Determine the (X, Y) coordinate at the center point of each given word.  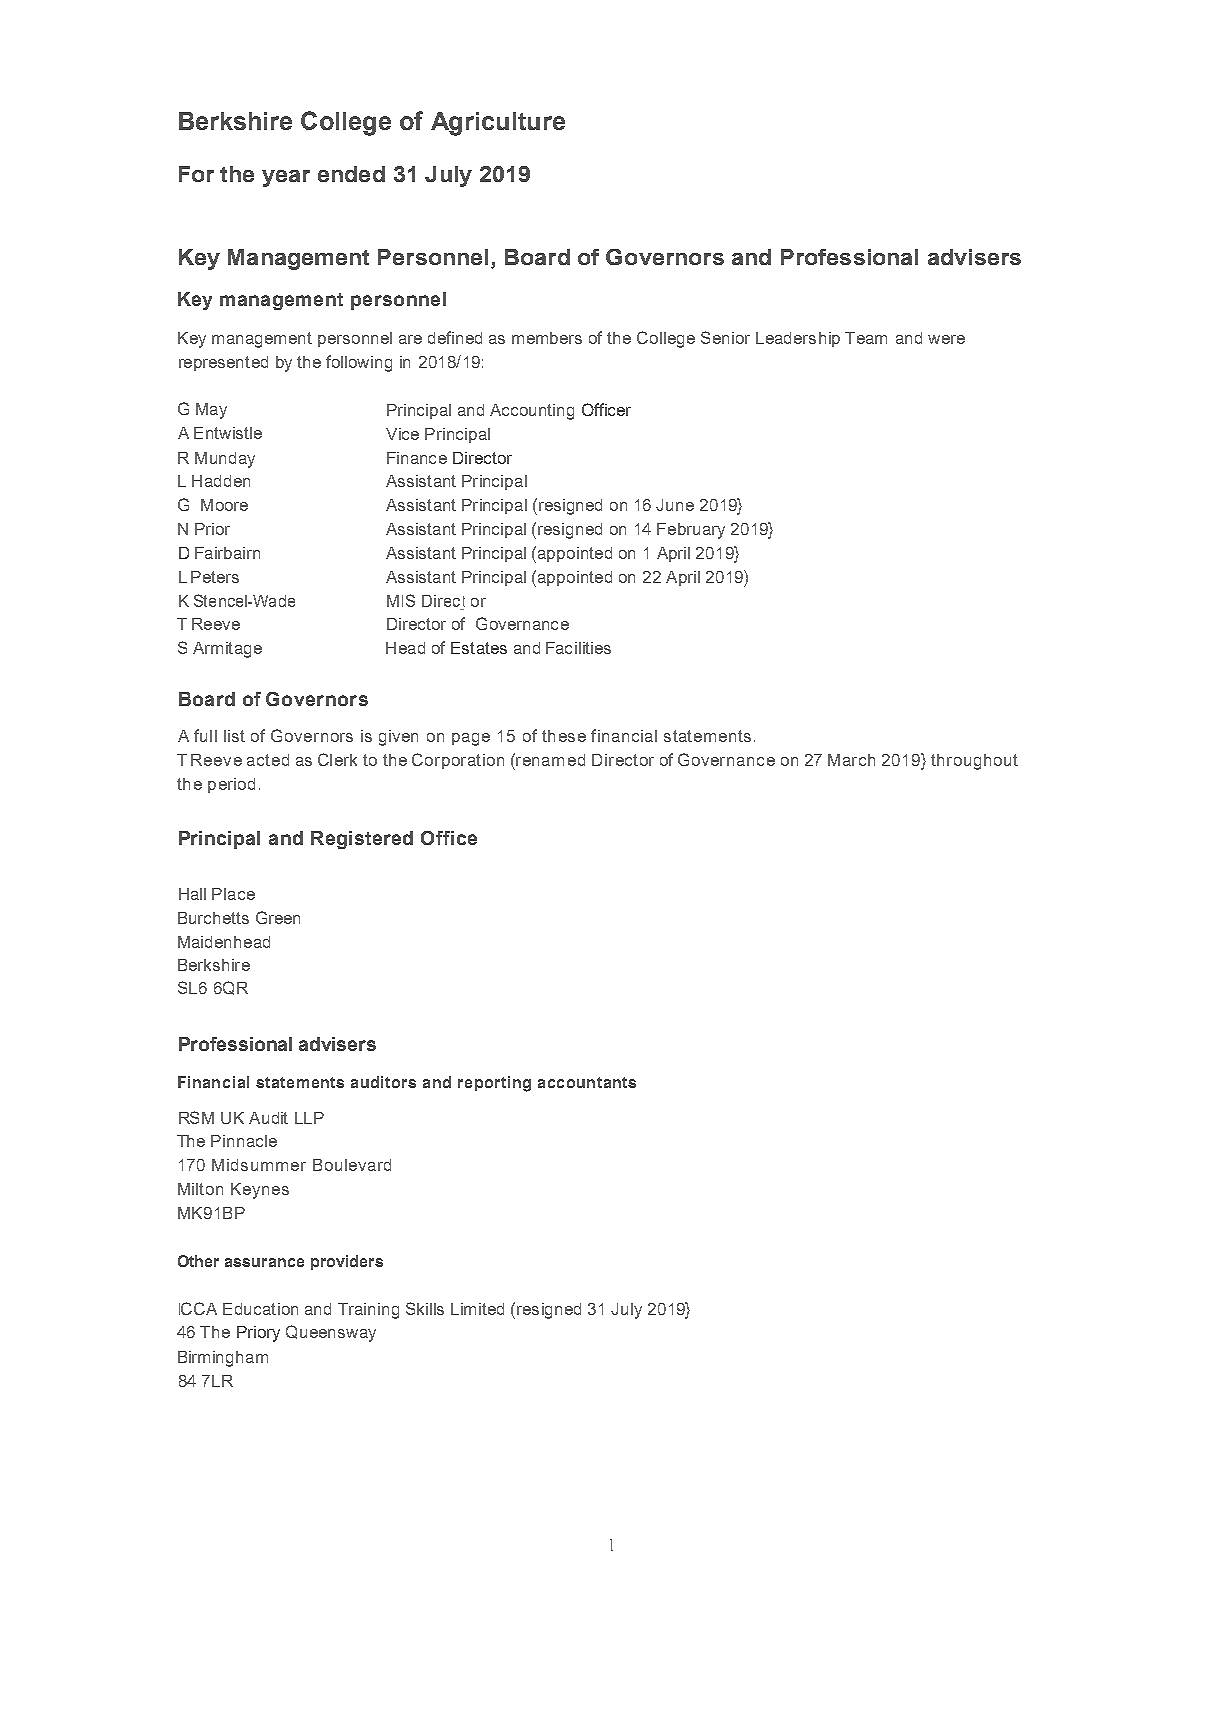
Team (866, 338)
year (286, 178)
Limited (477, 1309)
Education (260, 1309)
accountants (587, 1082)
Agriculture (498, 124)
